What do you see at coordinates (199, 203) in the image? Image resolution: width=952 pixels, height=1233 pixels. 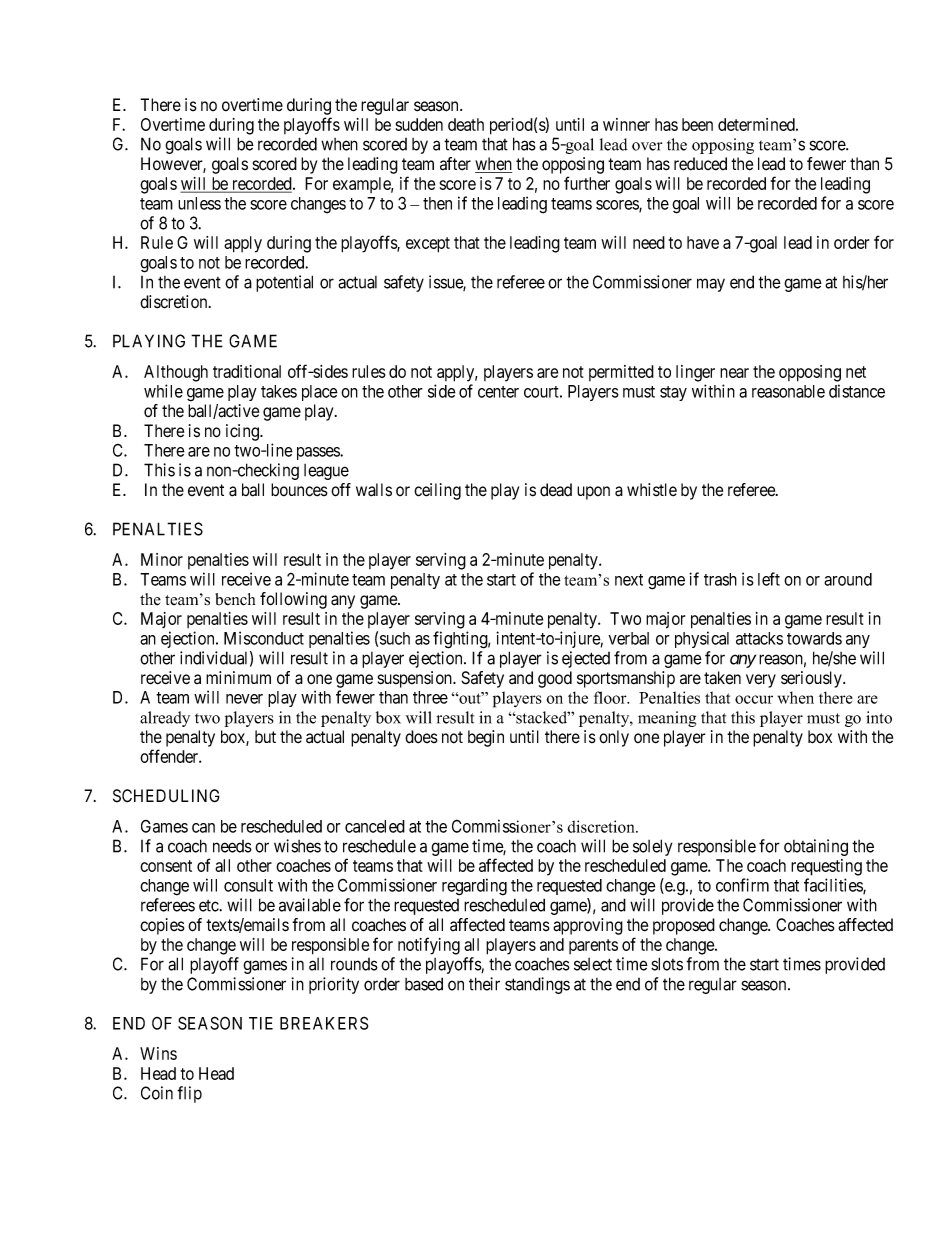 I see `unless` at bounding box center [199, 203].
